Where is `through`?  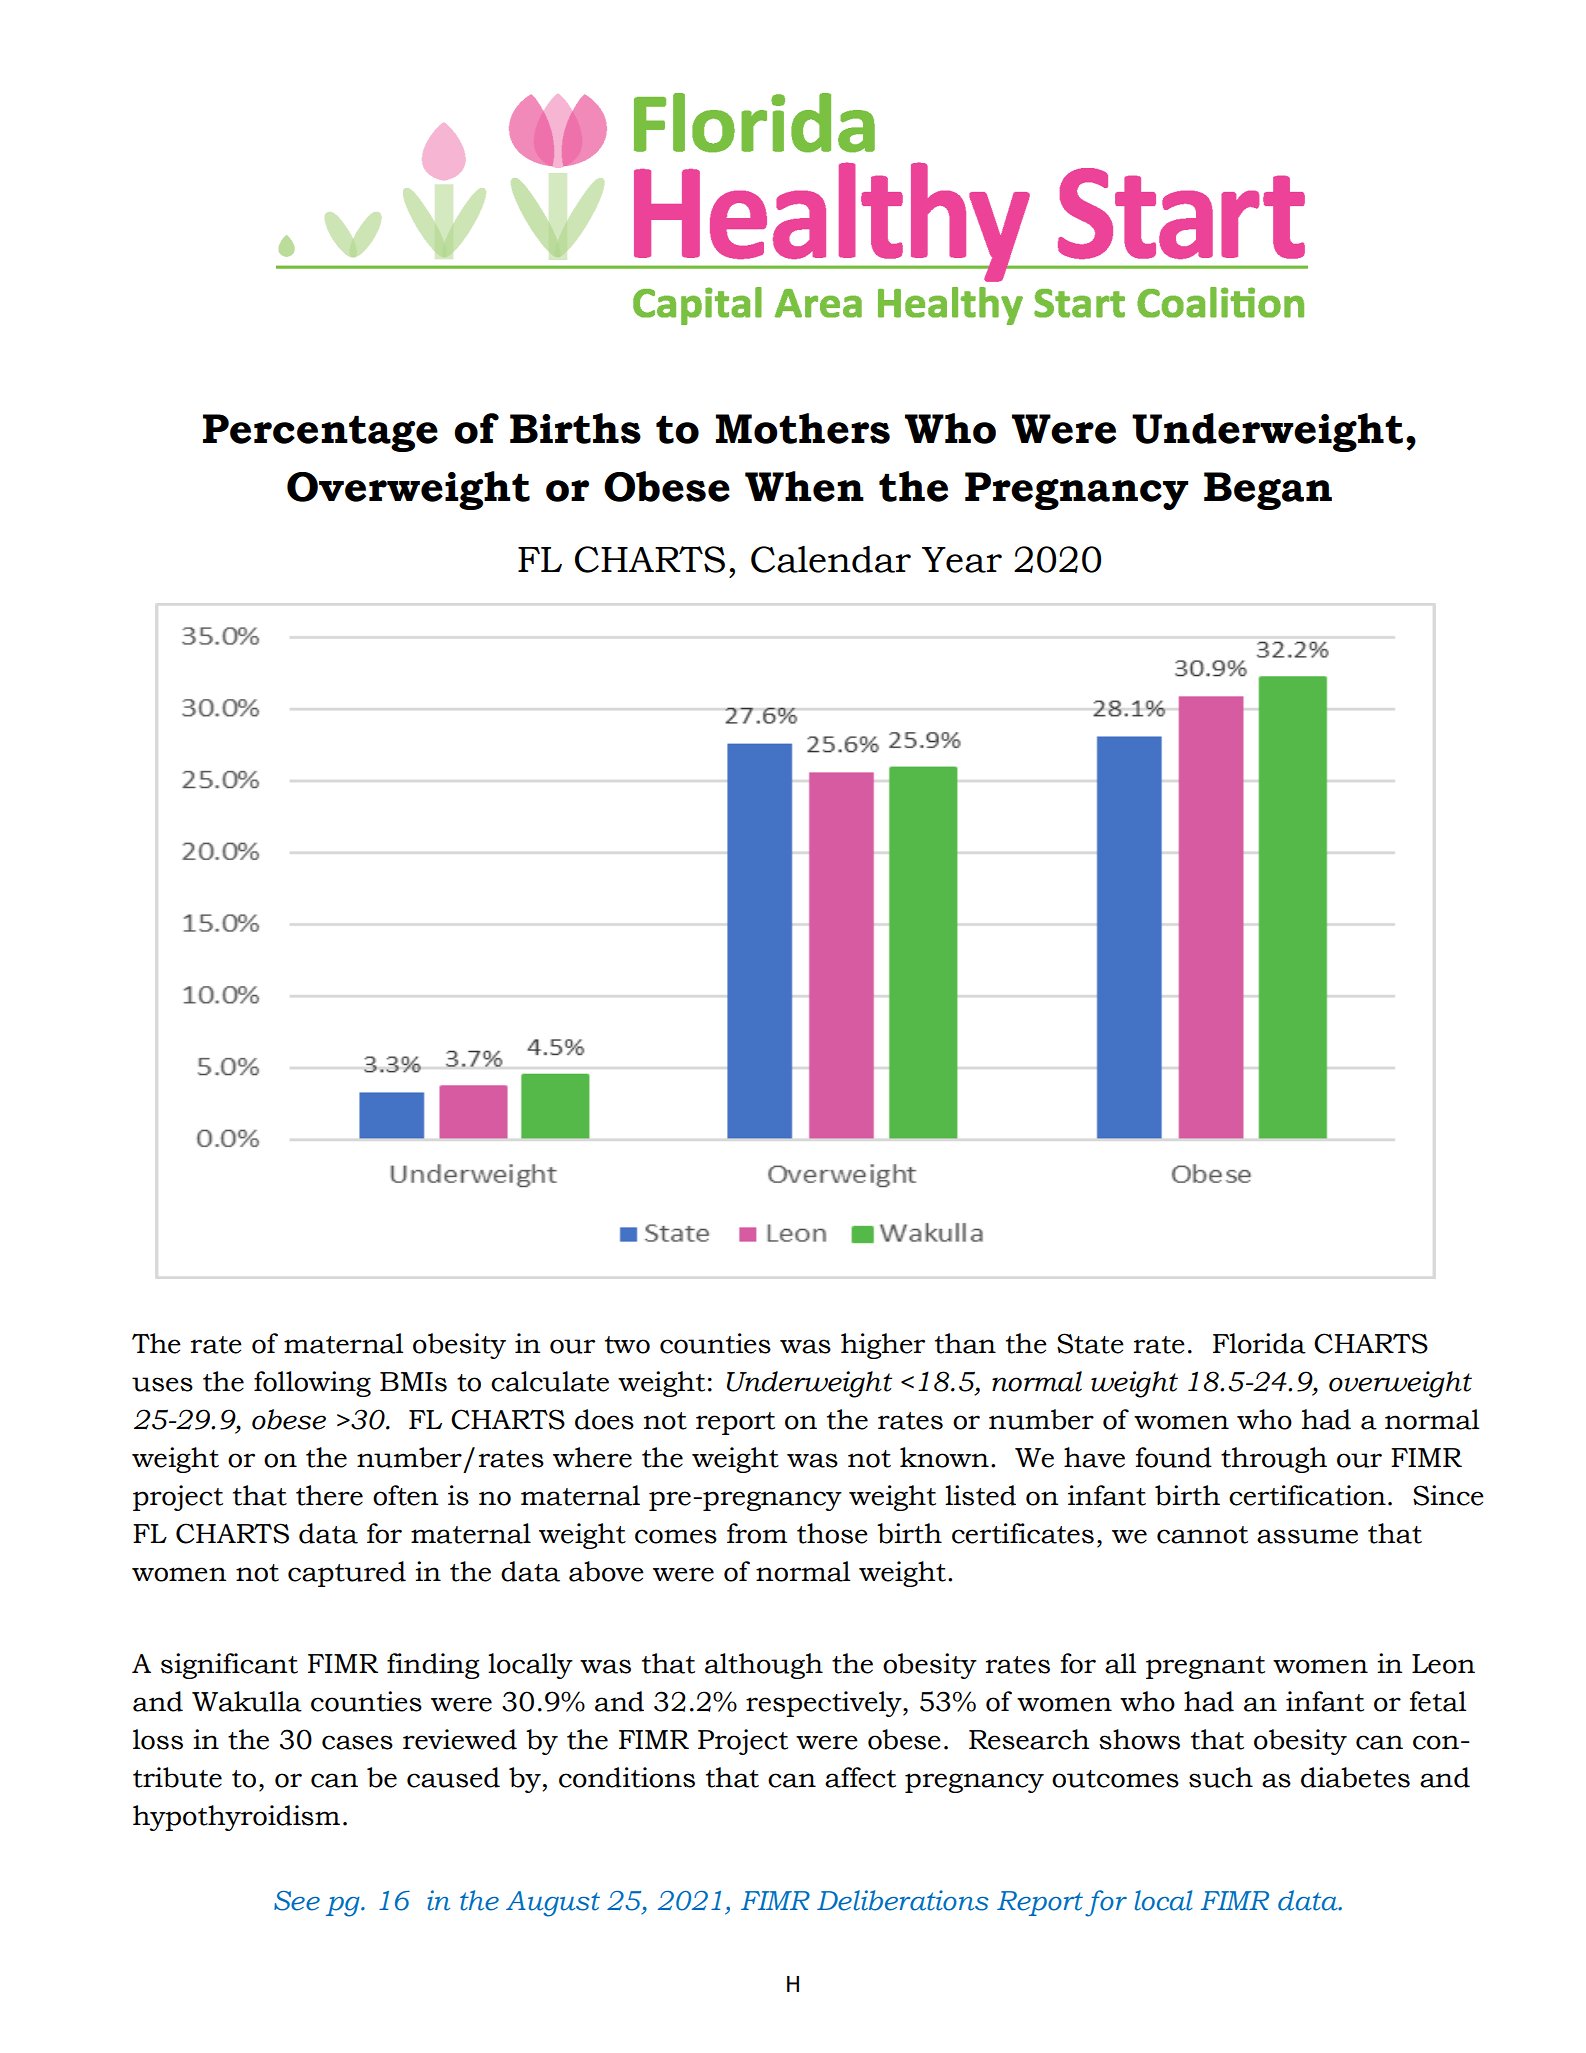 through is located at coordinates (1274, 1460).
